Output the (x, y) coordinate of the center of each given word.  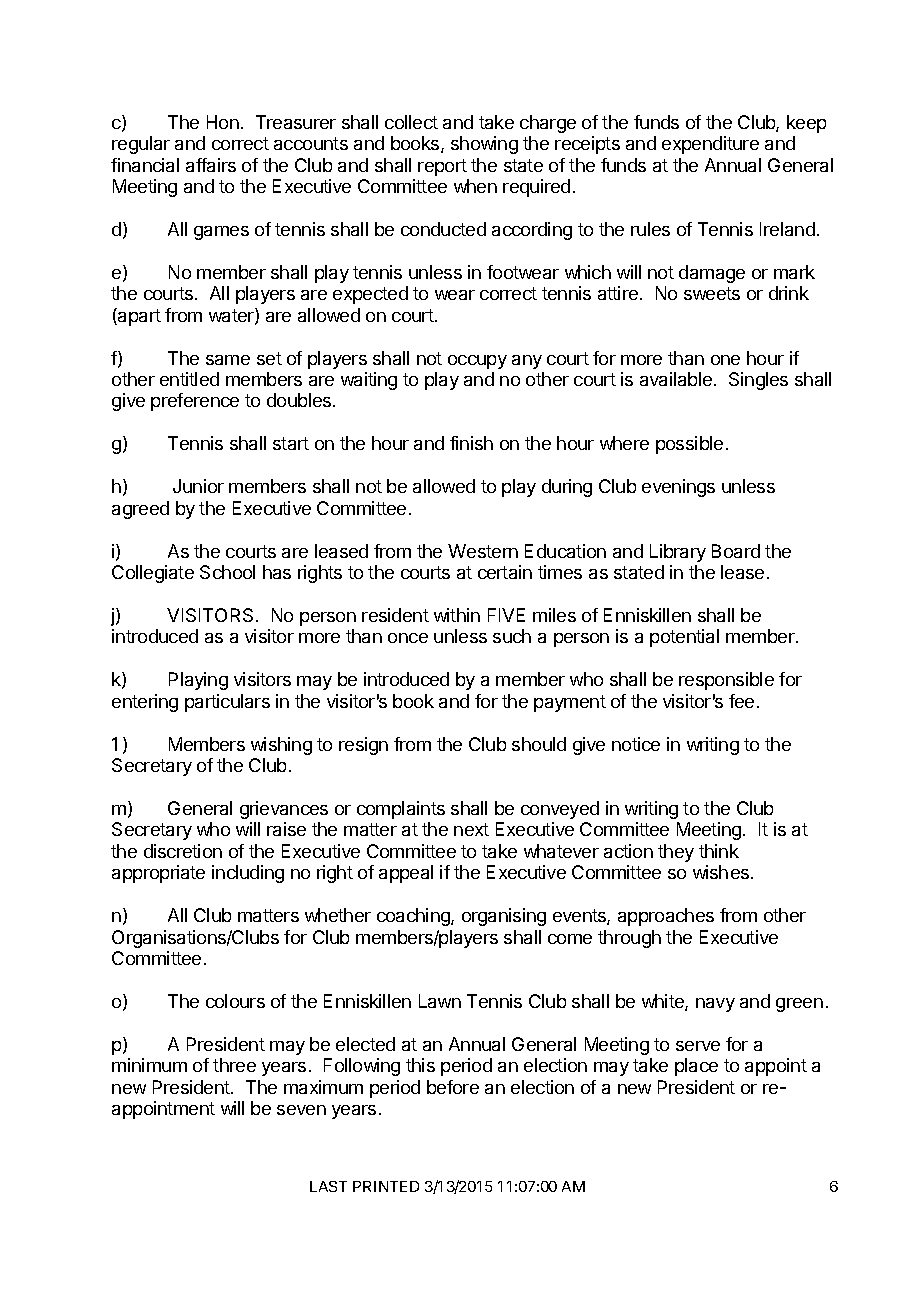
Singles (758, 381)
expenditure (710, 145)
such (512, 636)
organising (504, 917)
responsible (726, 681)
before (453, 1087)
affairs (211, 165)
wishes (722, 872)
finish (471, 443)
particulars (227, 703)
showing (484, 145)
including (248, 874)
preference (195, 402)
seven (301, 1110)
